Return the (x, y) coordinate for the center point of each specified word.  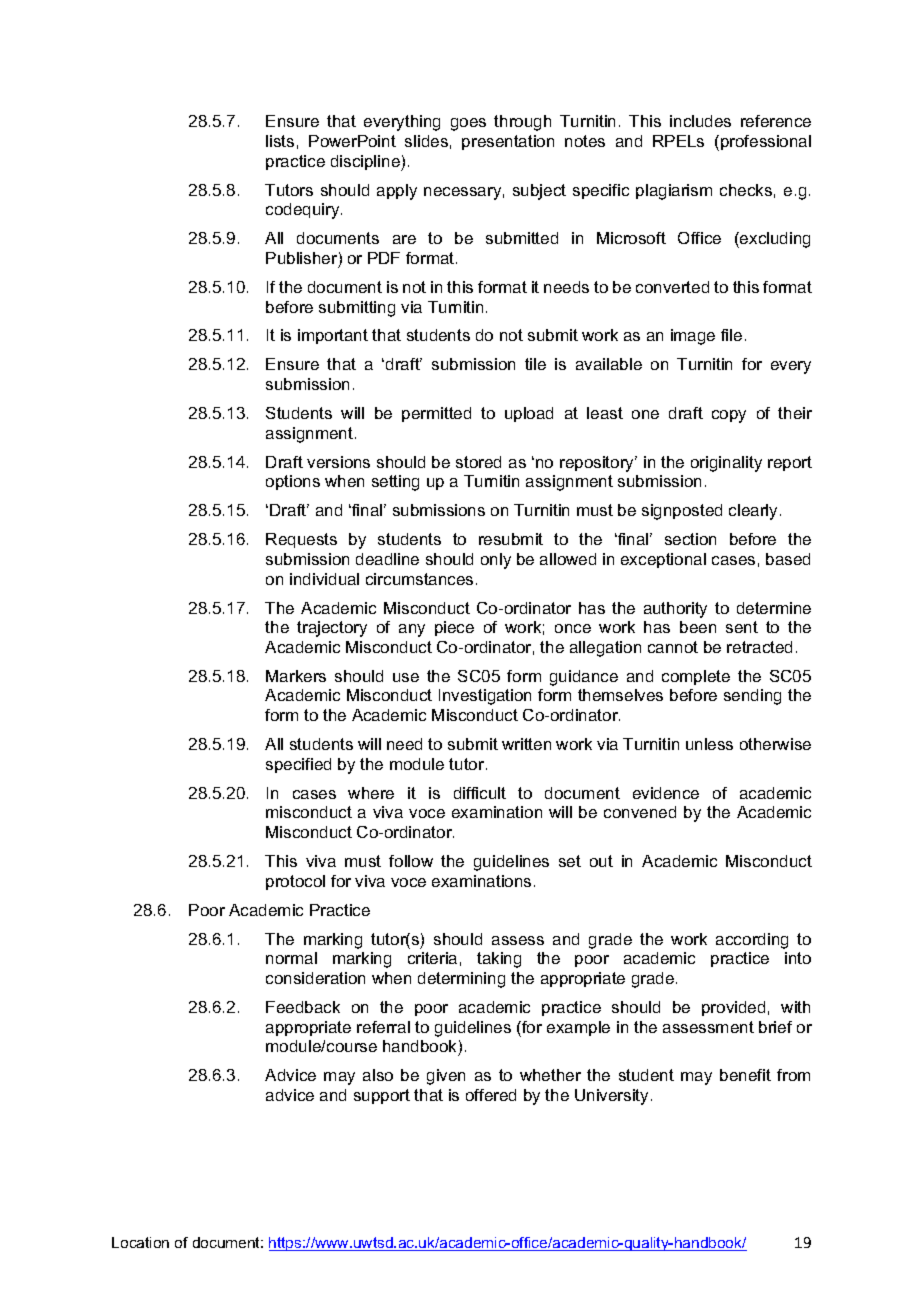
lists (280, 141)
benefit (745, 1075)
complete (696, 677)
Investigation (485, 697)
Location (140, 1242)
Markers (296, 676)
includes (700, 121)
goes (468, 124)
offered (491, 1095)
